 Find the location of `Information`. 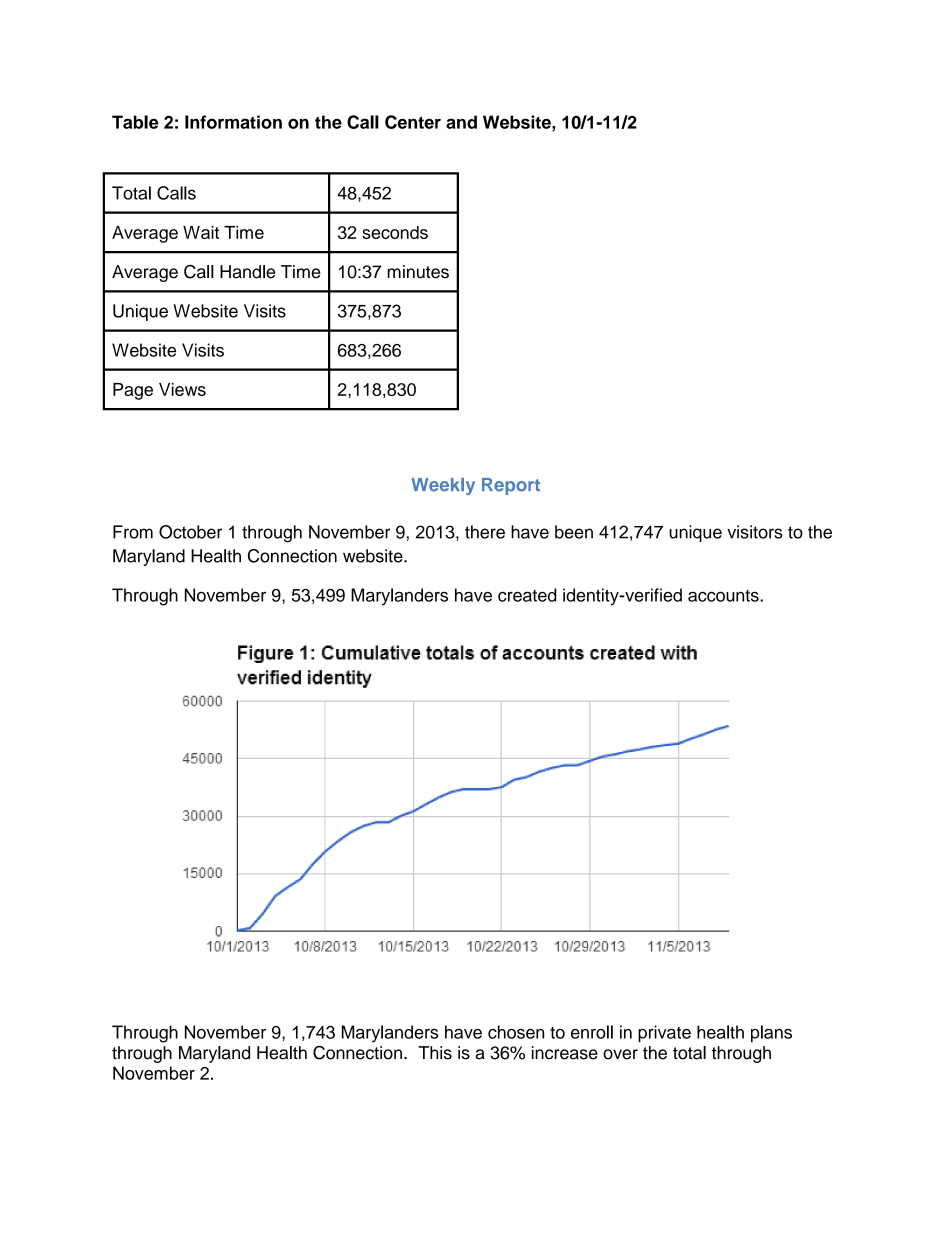

Information is located at coordinates (233, 122).
